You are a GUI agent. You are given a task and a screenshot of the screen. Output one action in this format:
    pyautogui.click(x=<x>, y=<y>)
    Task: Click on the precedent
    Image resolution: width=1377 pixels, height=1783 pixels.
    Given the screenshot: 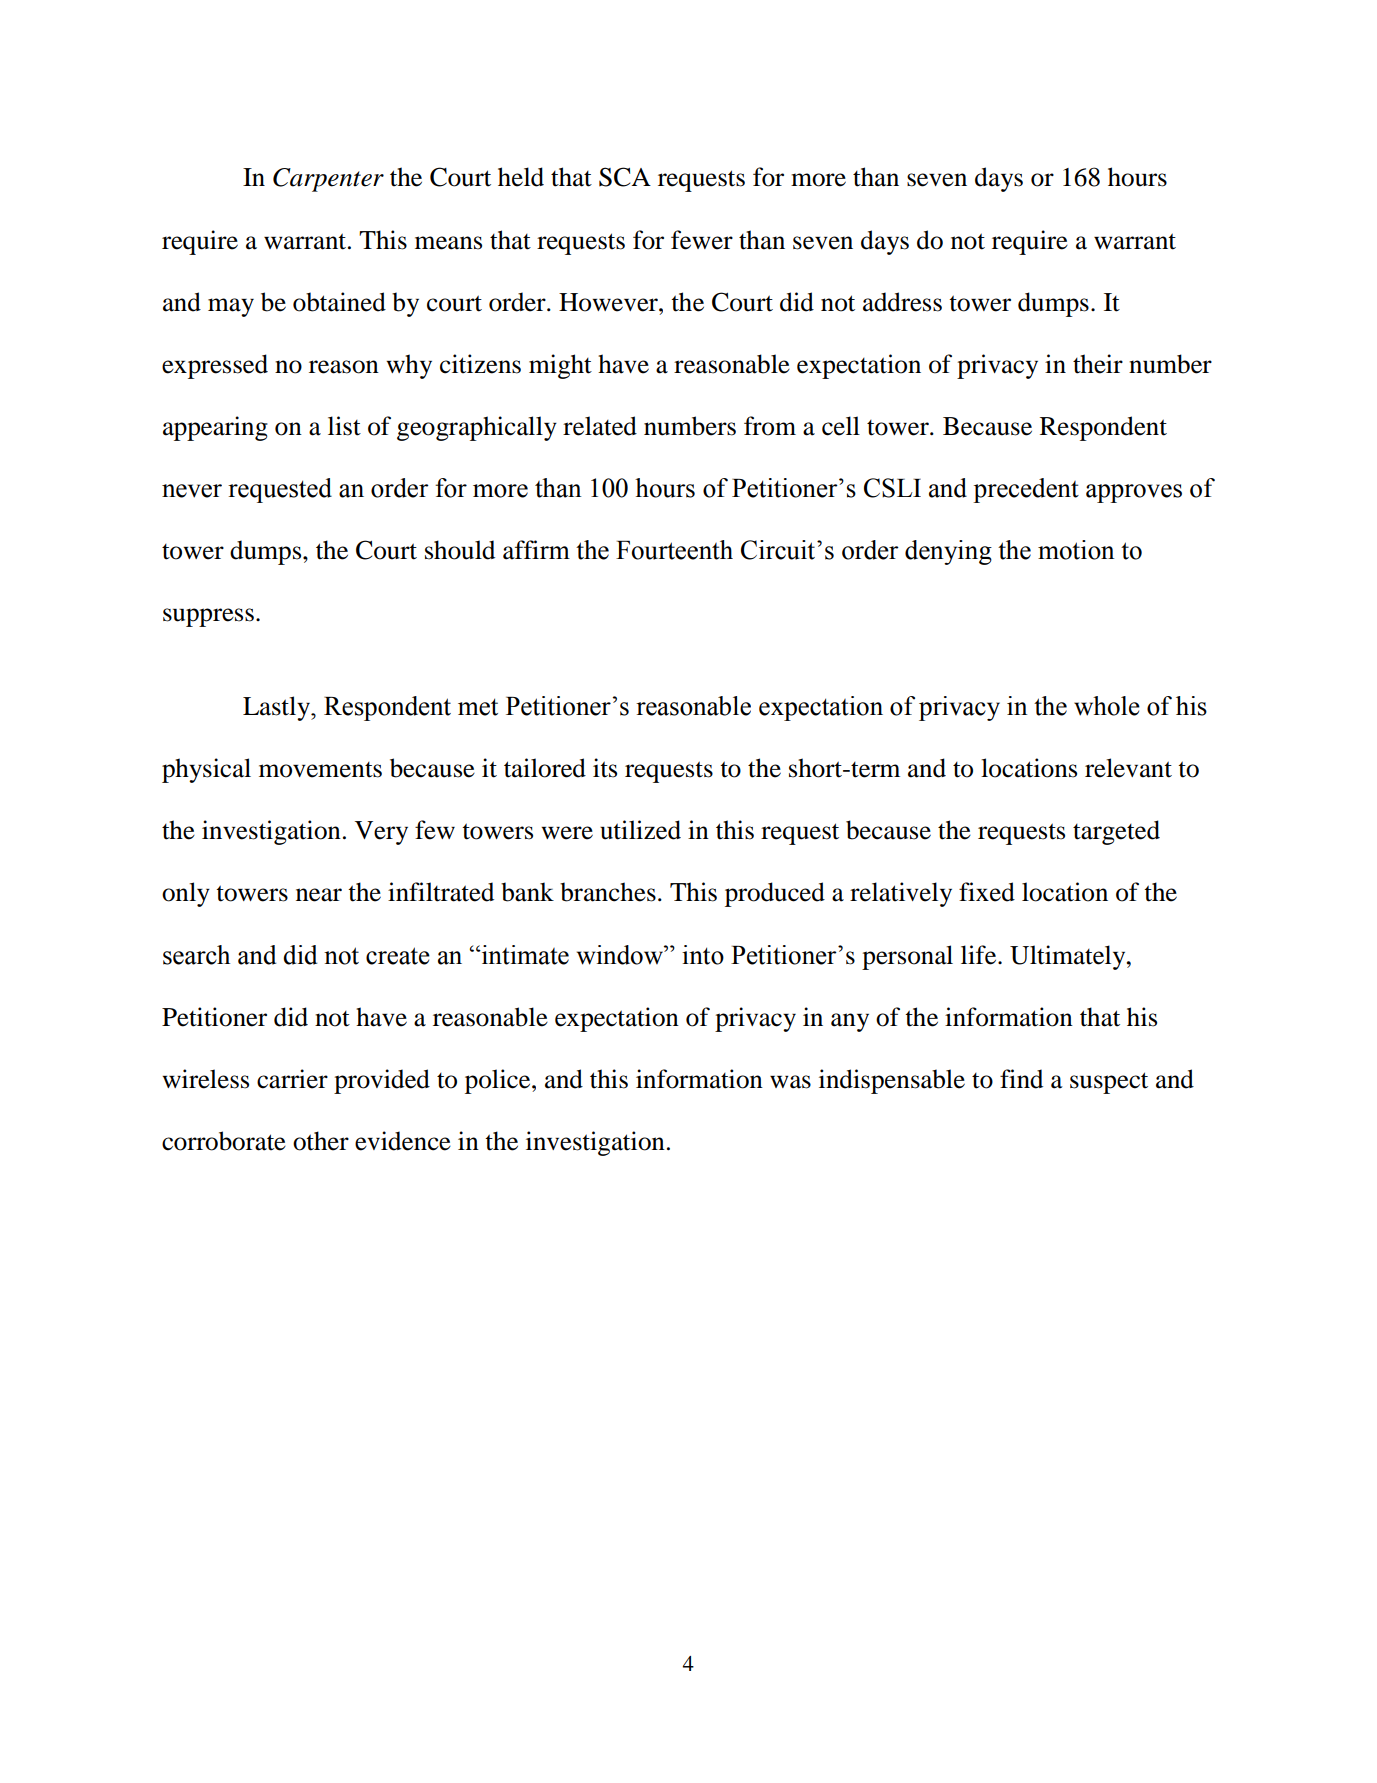 What is the action you would take?
    pyautogui.click(x=1026, y=490)
